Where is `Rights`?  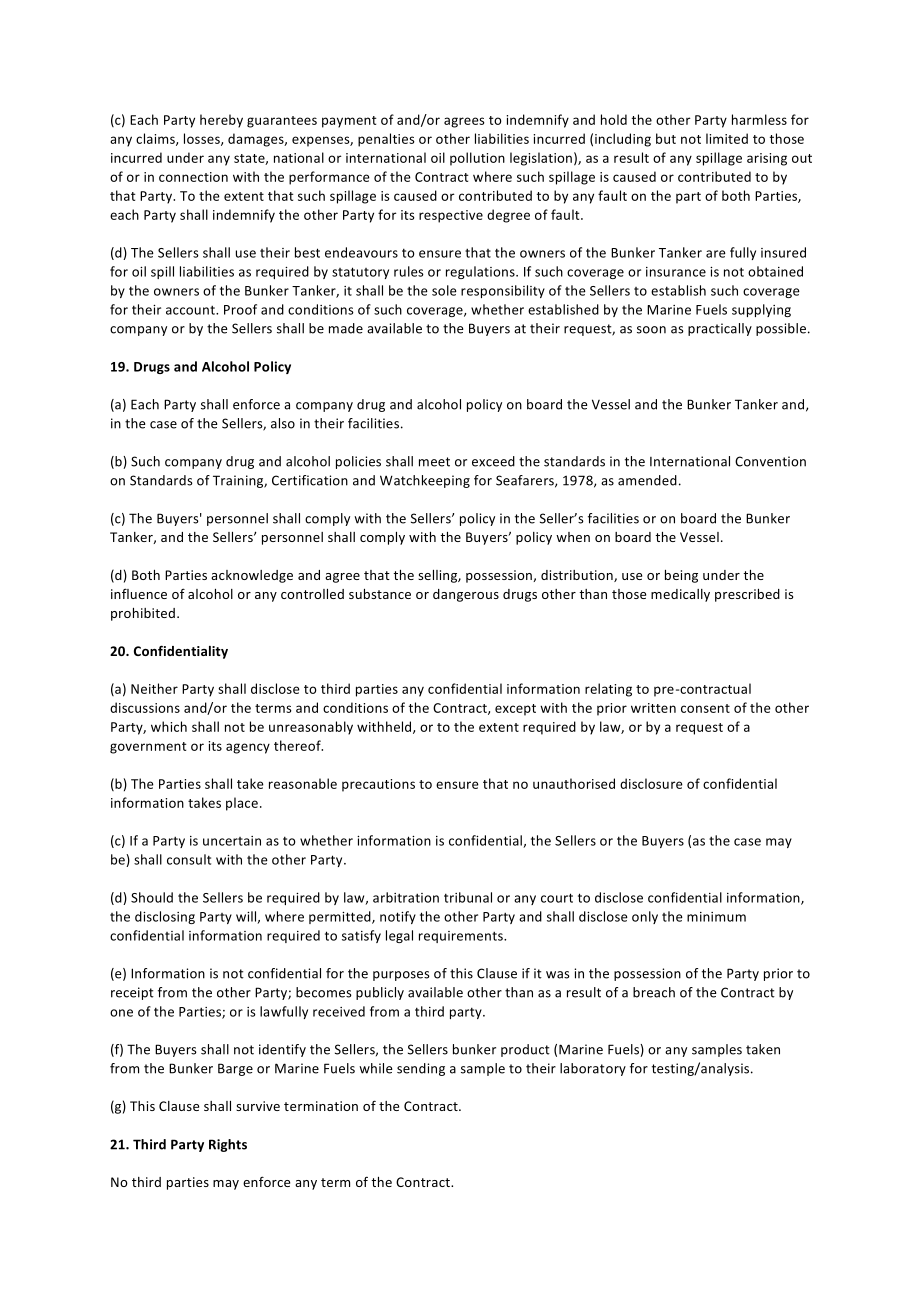 Rights is located at coordinates (228, 1145).
